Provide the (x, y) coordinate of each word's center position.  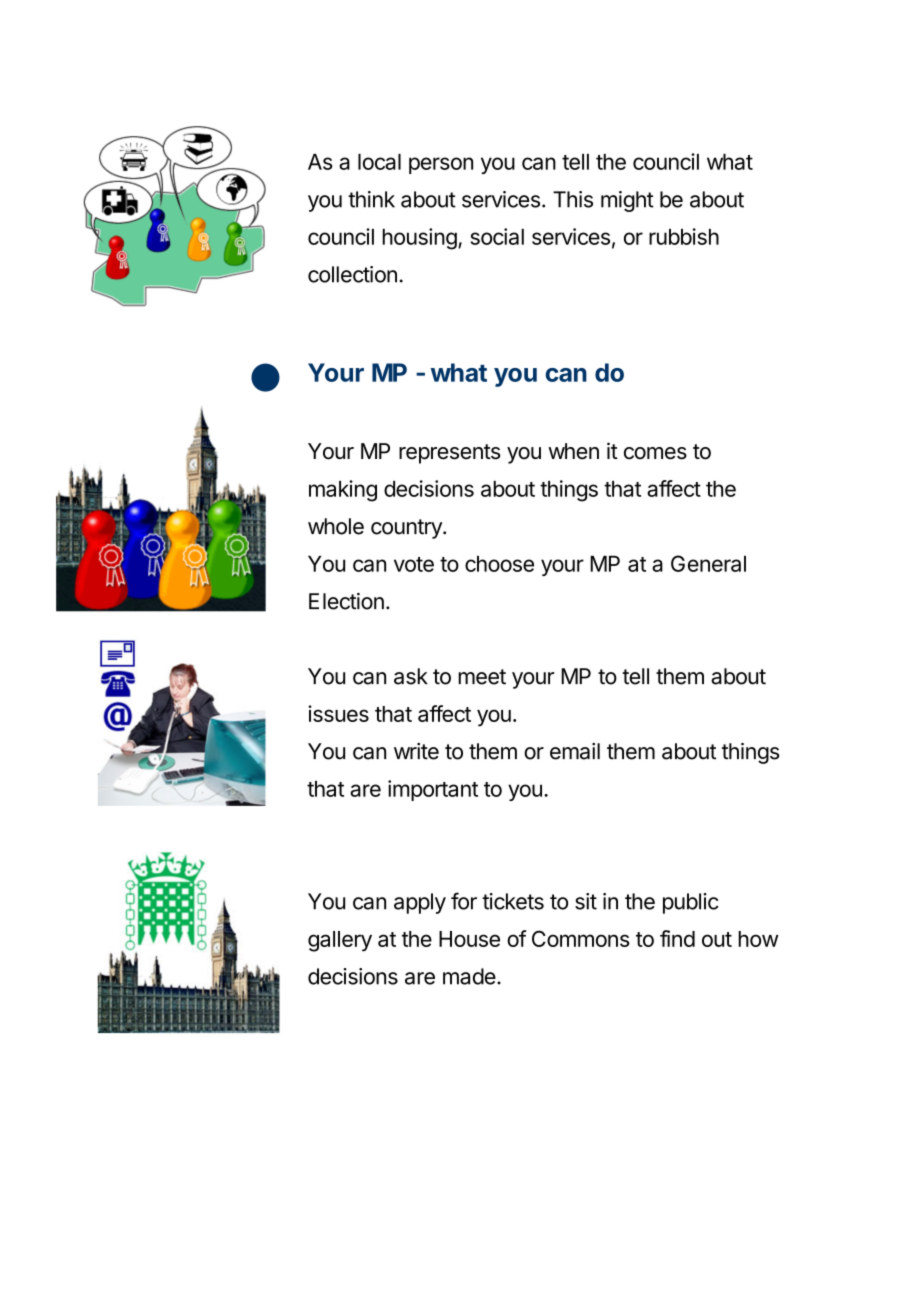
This (573, 199)
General (708, 563)
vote (414, 564)
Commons (581, 938)
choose (499, 564)
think (371, 199)
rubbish (684, 236)
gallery (340, 941)
